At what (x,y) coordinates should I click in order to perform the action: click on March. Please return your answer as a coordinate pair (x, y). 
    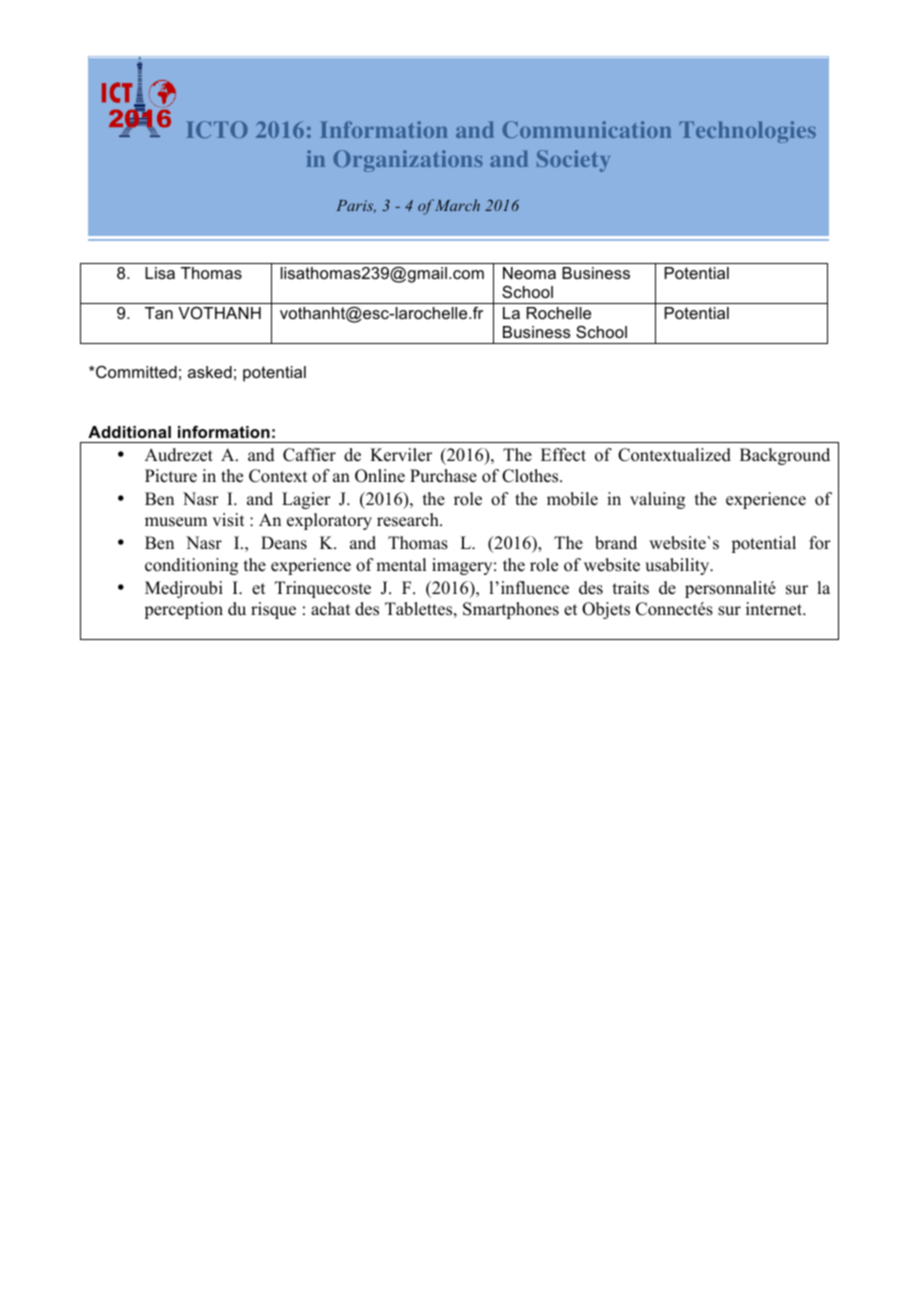
    Looking at the image, I should click on (457, 205).
